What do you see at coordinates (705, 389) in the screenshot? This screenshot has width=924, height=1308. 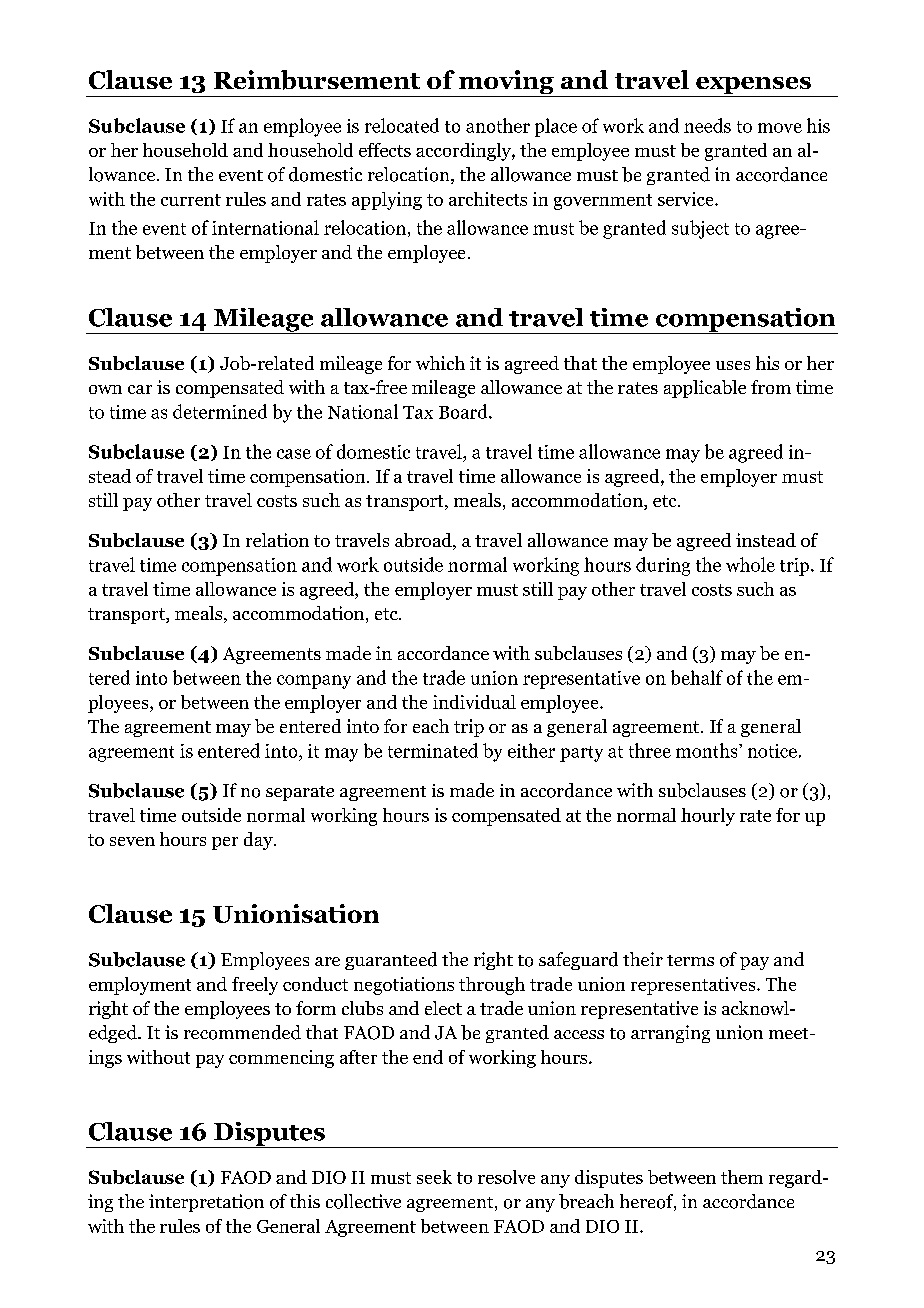 I see `applicable` at bounding box center [705, 389].
